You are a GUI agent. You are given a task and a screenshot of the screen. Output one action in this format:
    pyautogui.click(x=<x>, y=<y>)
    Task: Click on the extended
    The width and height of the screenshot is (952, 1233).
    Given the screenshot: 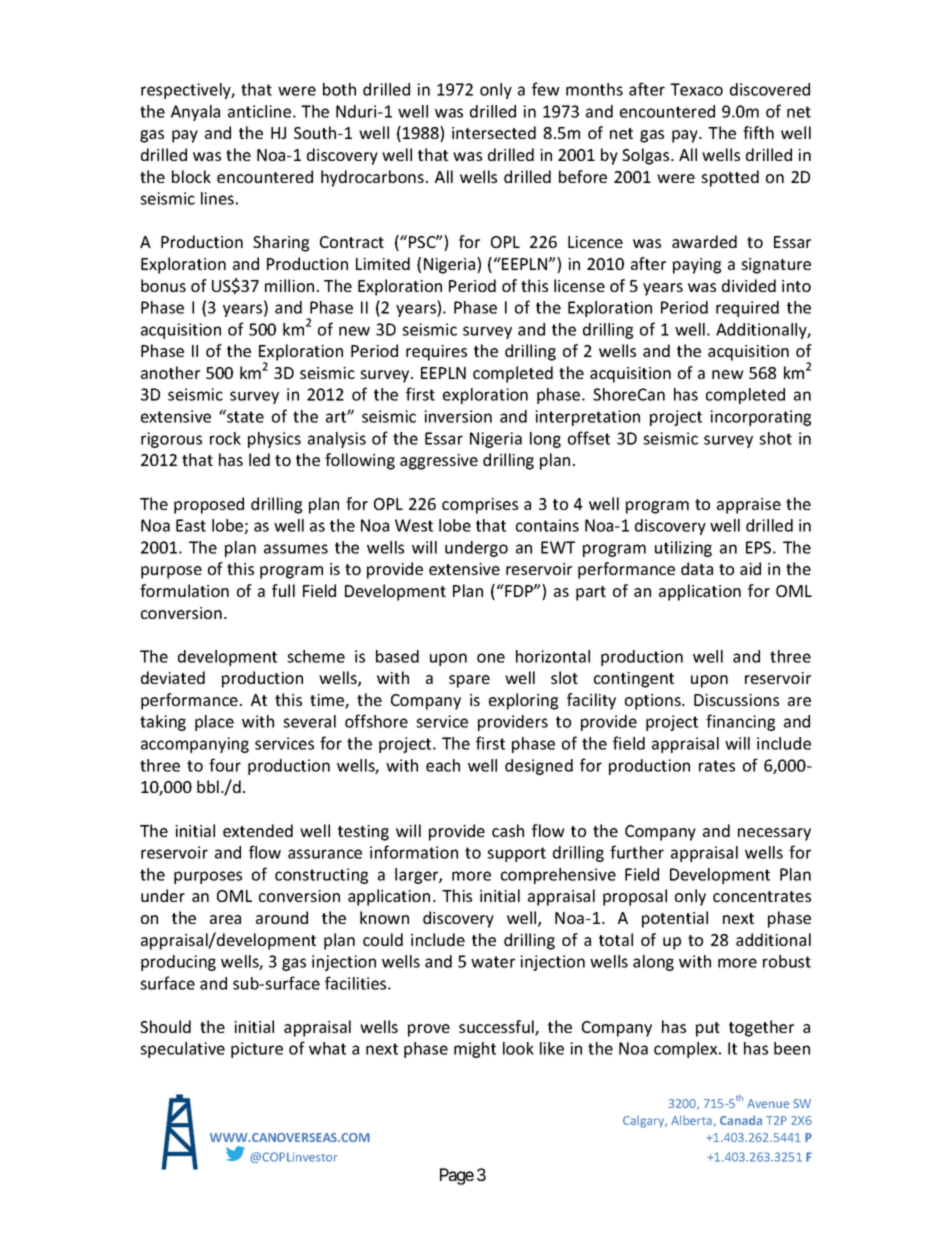 What is the action you would take?
    pyautogui.click(x=258, y=830)
